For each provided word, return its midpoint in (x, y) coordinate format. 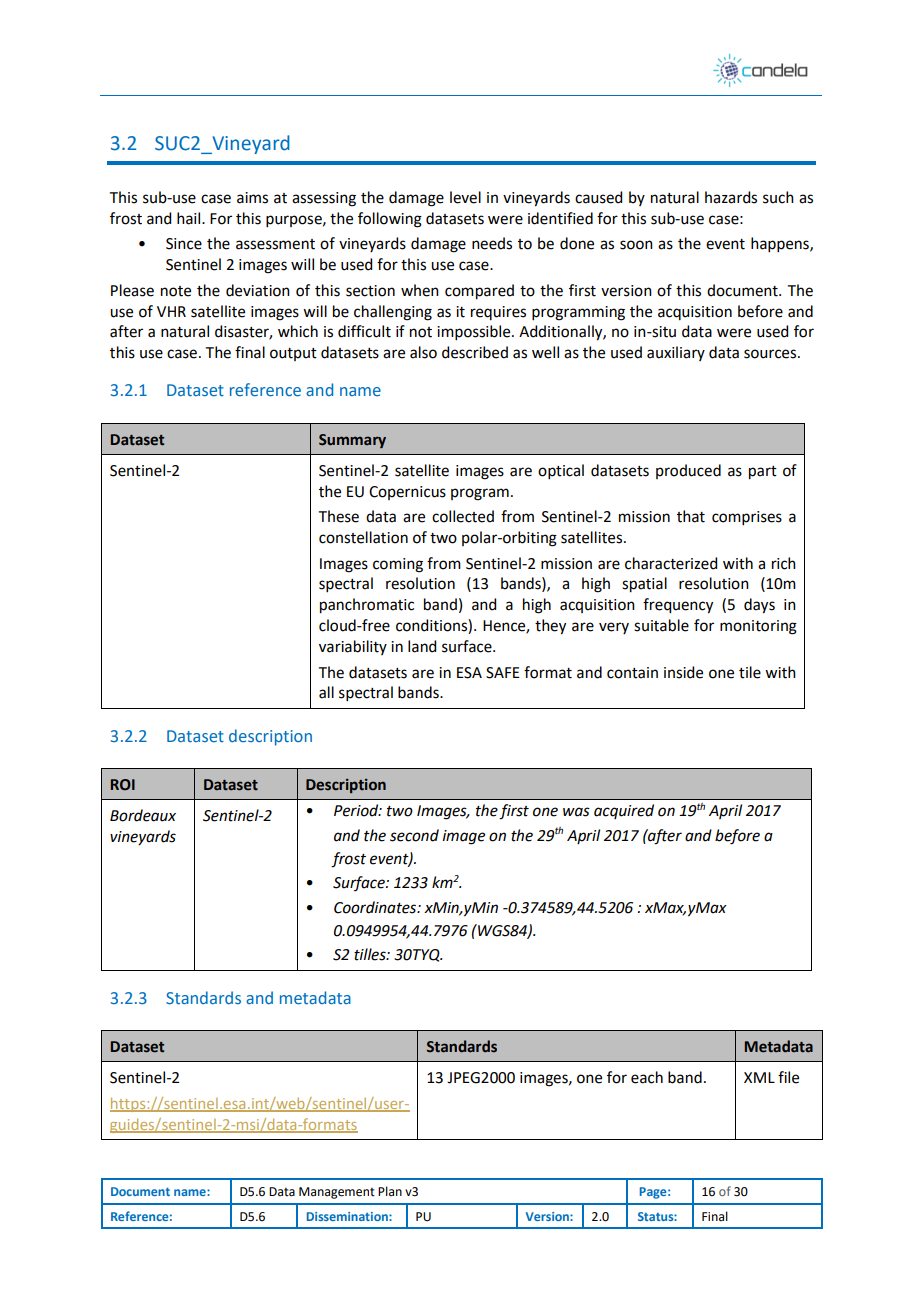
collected (463, 516)
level (465, 197)
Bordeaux (143, 815)
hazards (731, 197)
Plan (390, 1191)
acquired (624, 811)
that (691, 516)
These (339, 516)
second (414, 835)
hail (190, 218)
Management (337, 1193)
